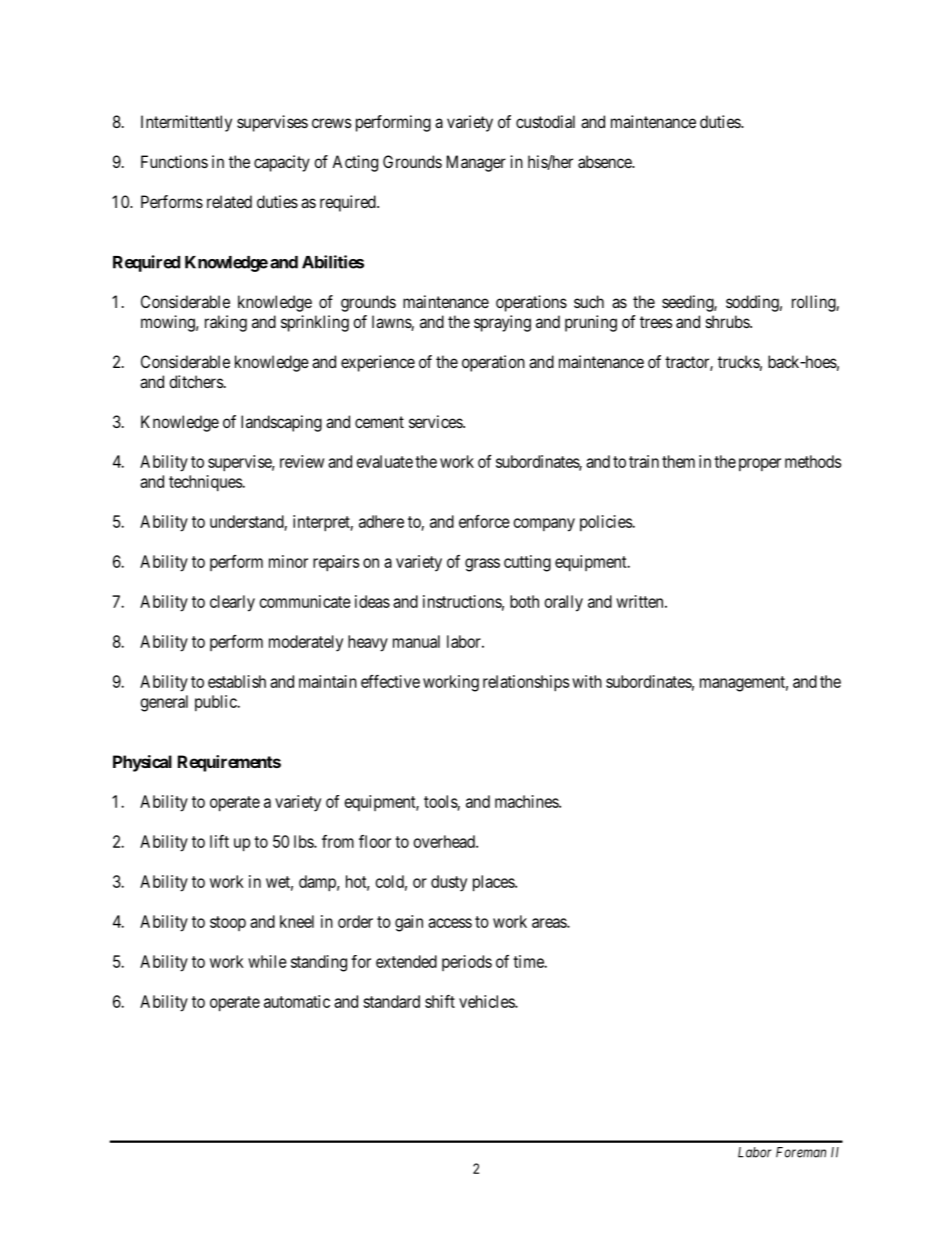  Describe the element at coordinates (606, 161) in the page. I see `absence` at that location.
